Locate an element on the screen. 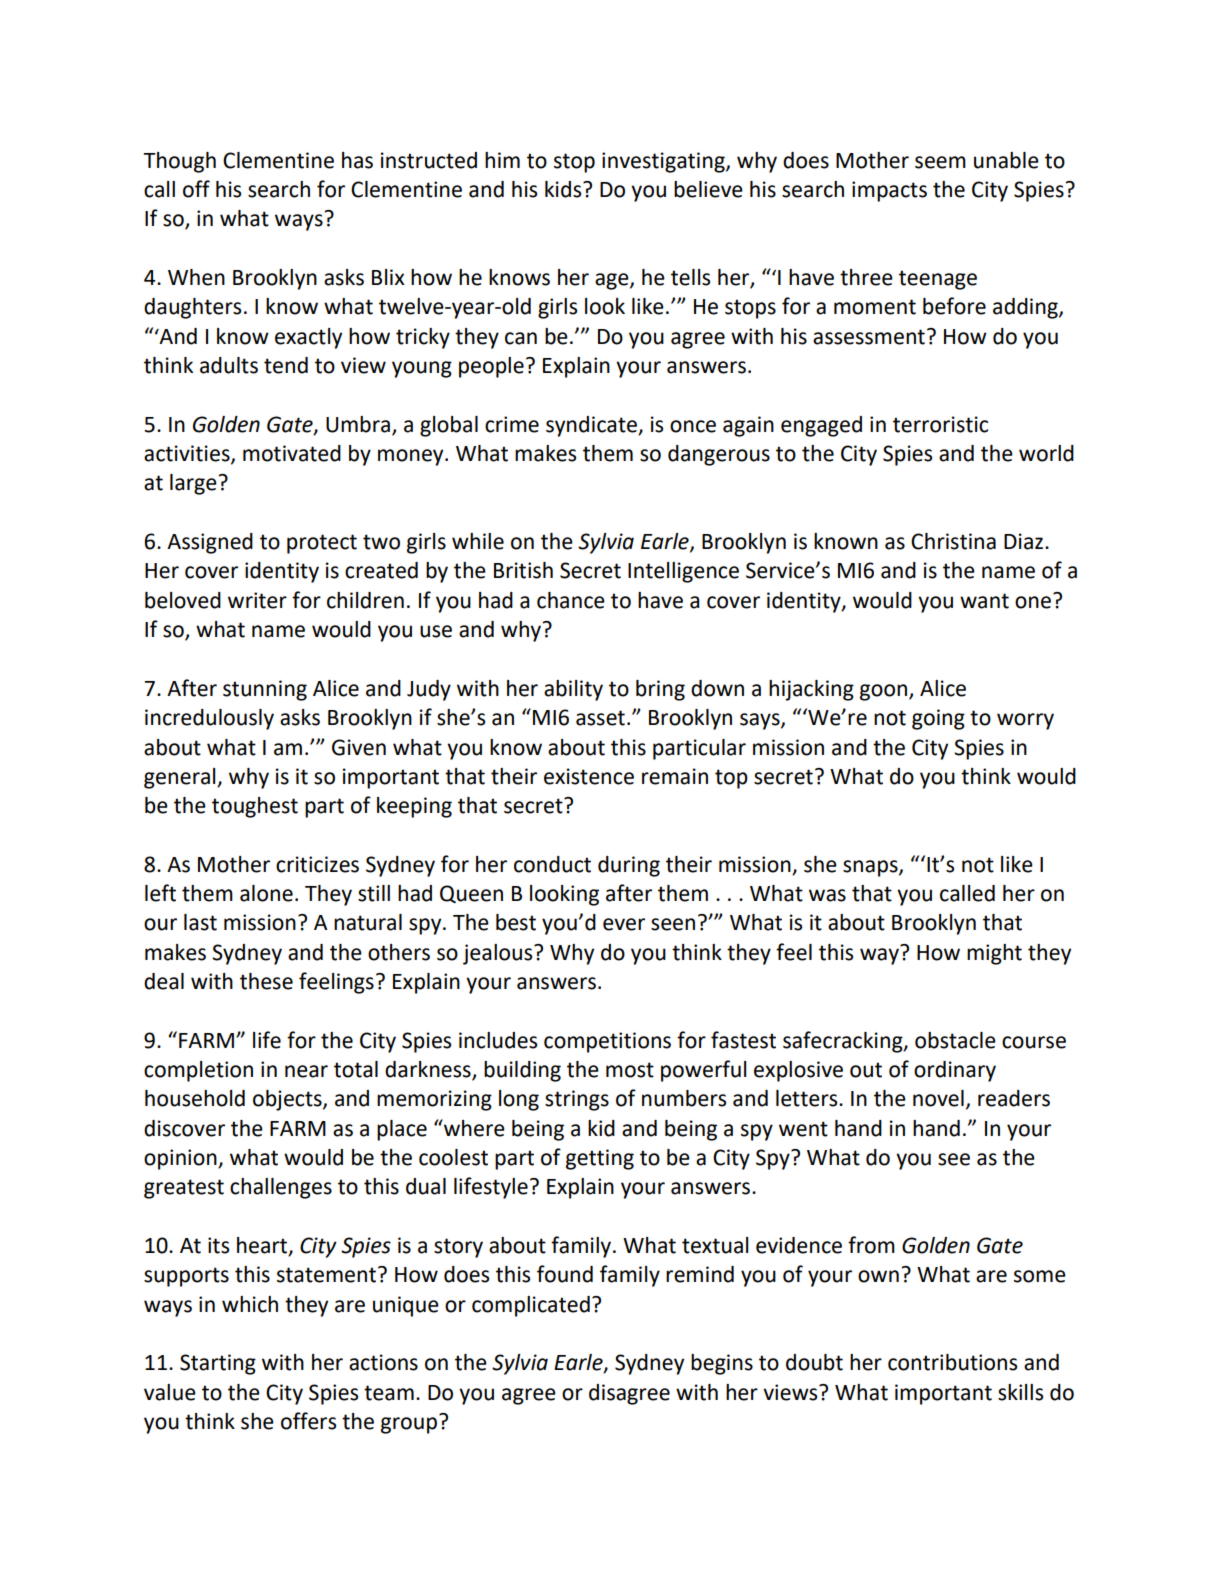 This screenshot has width=1225, height=1586. toughest is located at coordinates (255, 807).
